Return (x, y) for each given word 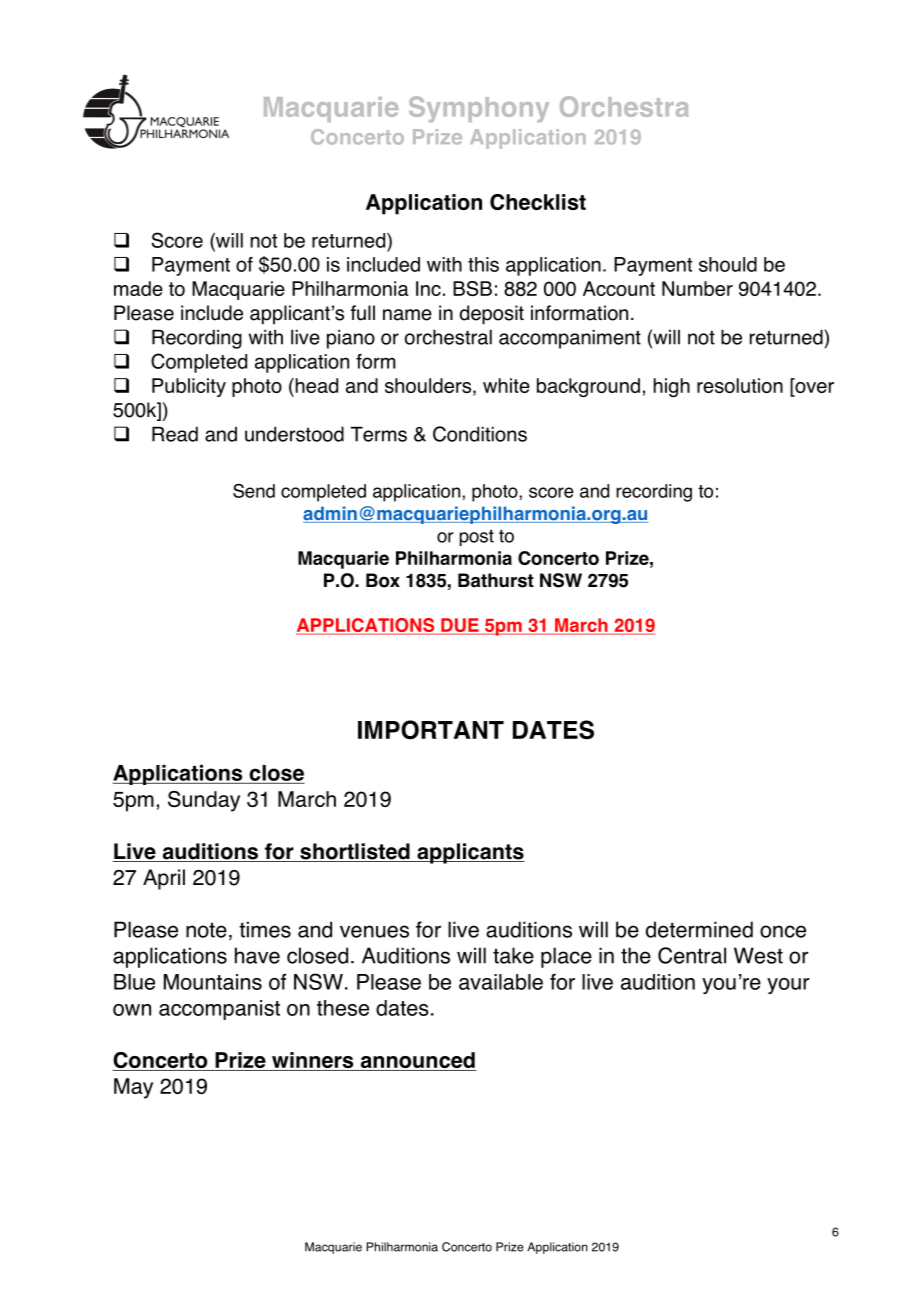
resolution (740, 385)
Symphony (479, 109)
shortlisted (355, 852)
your (788, 986)
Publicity (189, 387)
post (477, 537)
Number (697, 288)
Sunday (204, 801)
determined (699, 929)
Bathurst (496, 580)
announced (417, 1061)
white (506, 385)
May (133, 1088)
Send (254, 491)
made (138, 288)
